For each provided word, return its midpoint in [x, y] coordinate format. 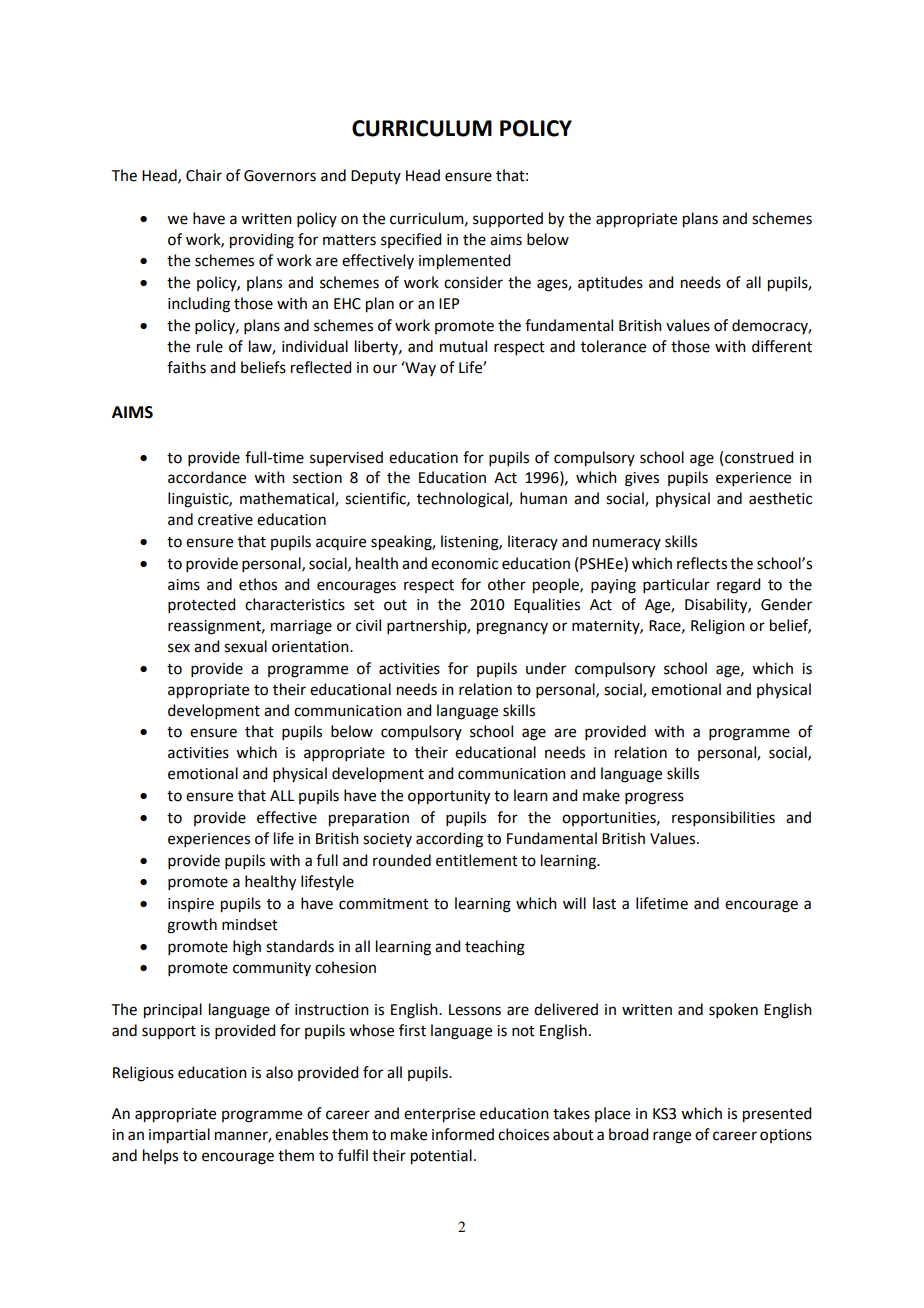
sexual [245, 646]
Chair [204, 175]
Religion [718, 627]
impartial [179, 1136]
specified [411, 240]
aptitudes [610, 284]
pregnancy [512, 628]
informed [463, 1134]
